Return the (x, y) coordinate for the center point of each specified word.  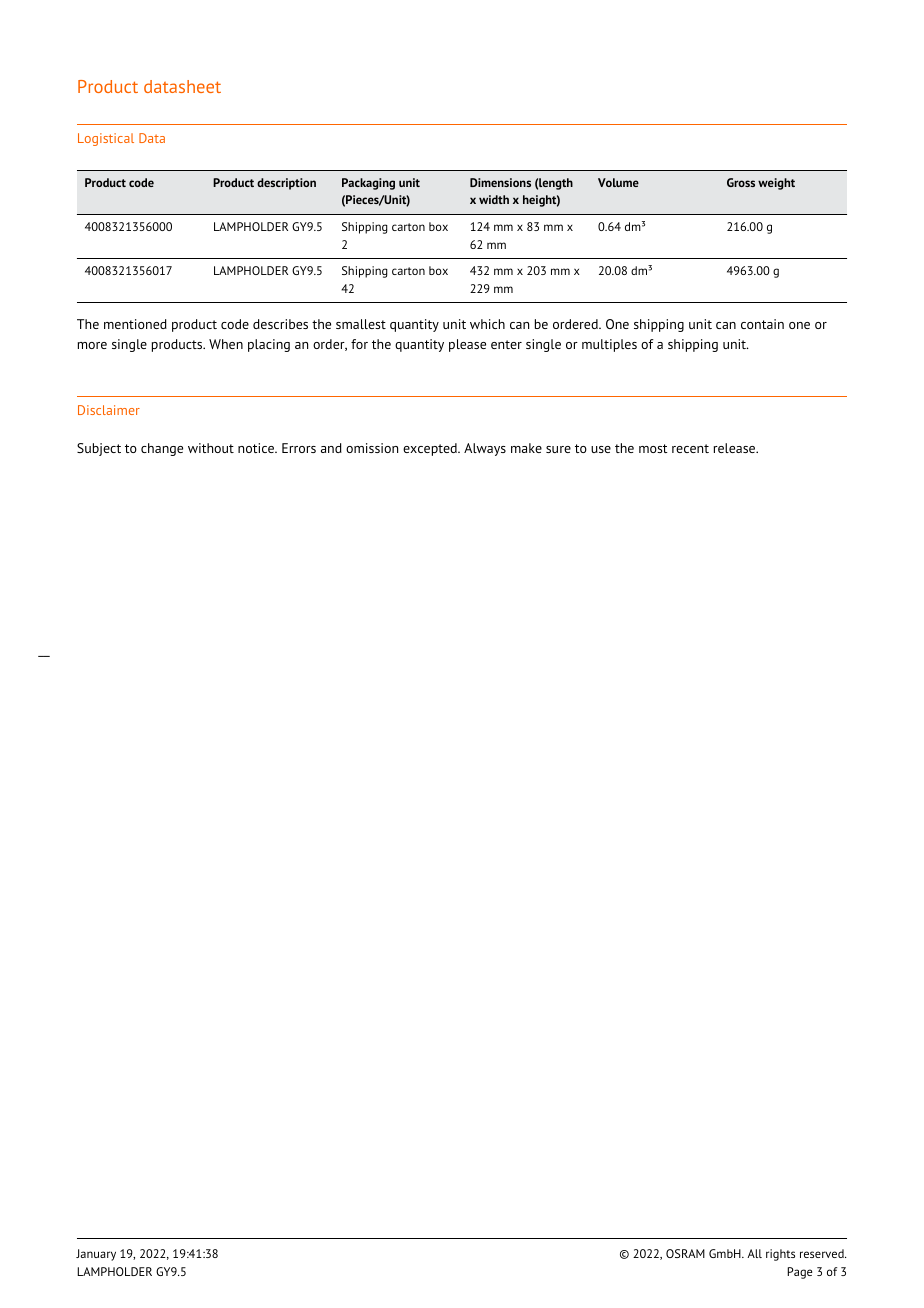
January (96, 1255)
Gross (741, 182)
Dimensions (500, 182)
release (736, 448)
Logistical (106, 139)
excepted (431, 449)
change (162, 449)
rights (780, 1255)
